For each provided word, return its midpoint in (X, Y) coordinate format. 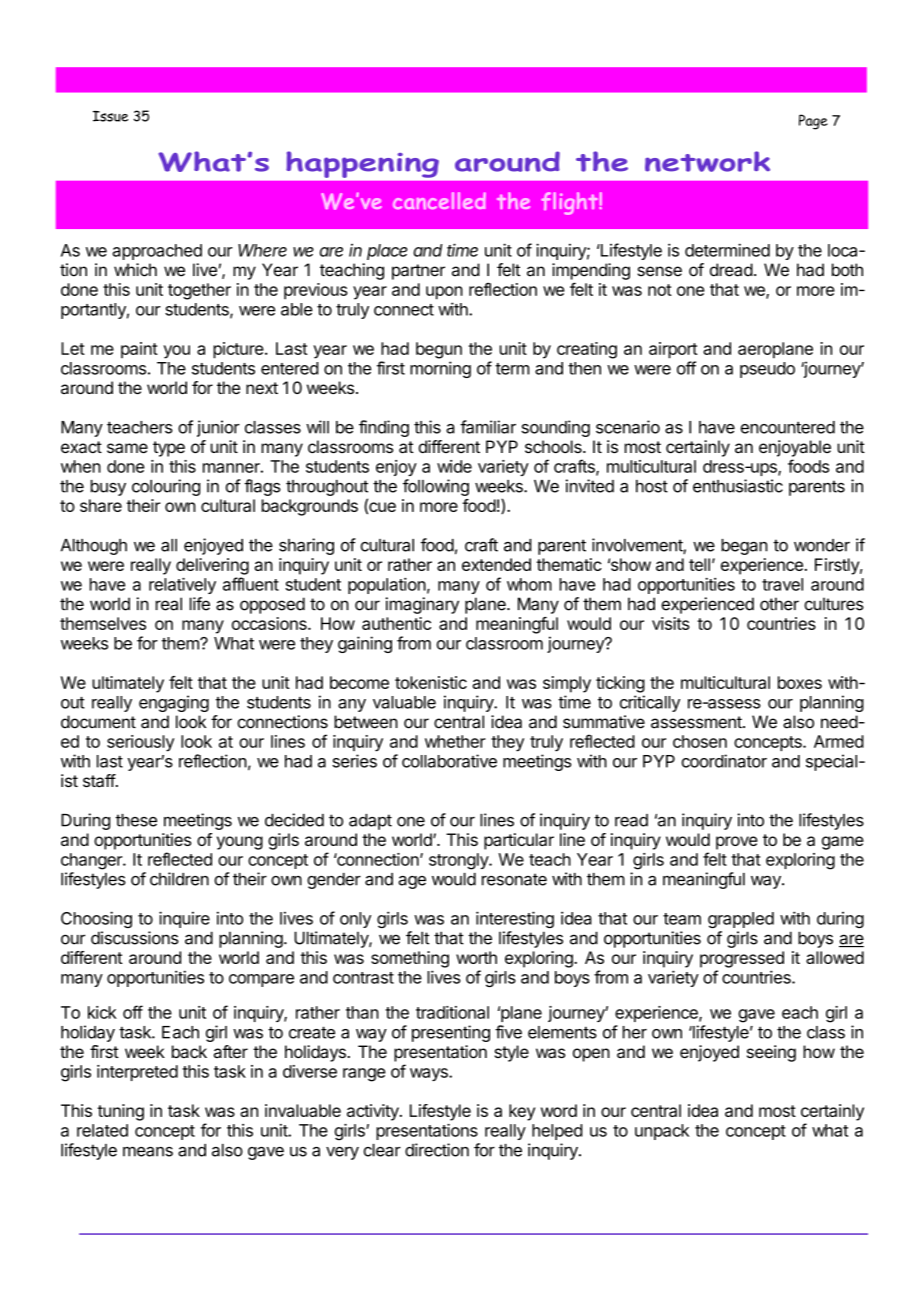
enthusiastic (738, 486)
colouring (166, 487)
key (522, 1112)
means (148, 1151)
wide (454, 466)
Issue (110, 116)
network (707, 161)
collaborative (449, 761)
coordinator (724, 761)
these (136, 820)
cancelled (439, 200)
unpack (662, 1132)
